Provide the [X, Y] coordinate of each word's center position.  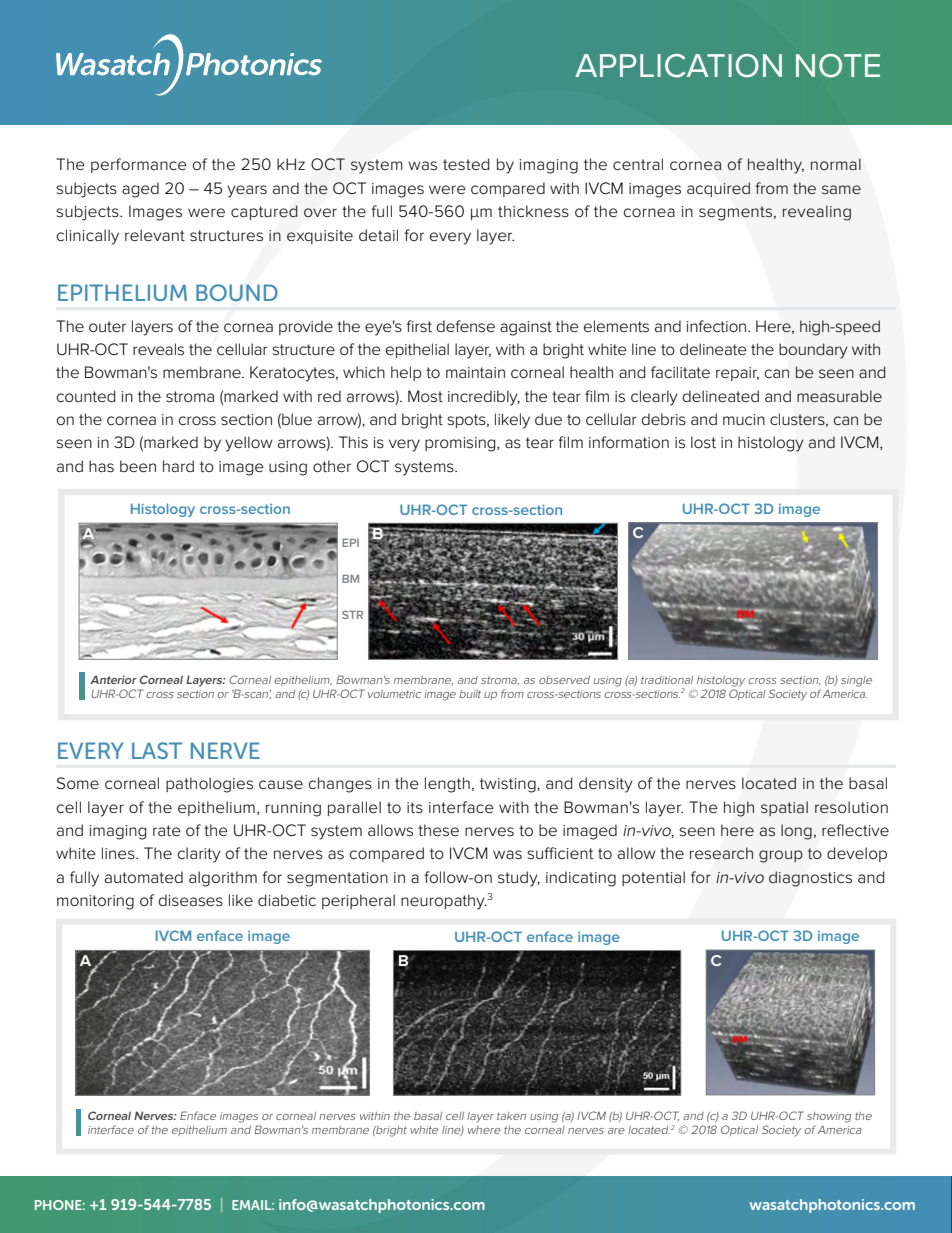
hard [178, 466]
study [519, 879]
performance [139, 165]
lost [703, 442]
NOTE [838, 66]
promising [461, 444]
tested [466, 164]
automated [144, 877]
